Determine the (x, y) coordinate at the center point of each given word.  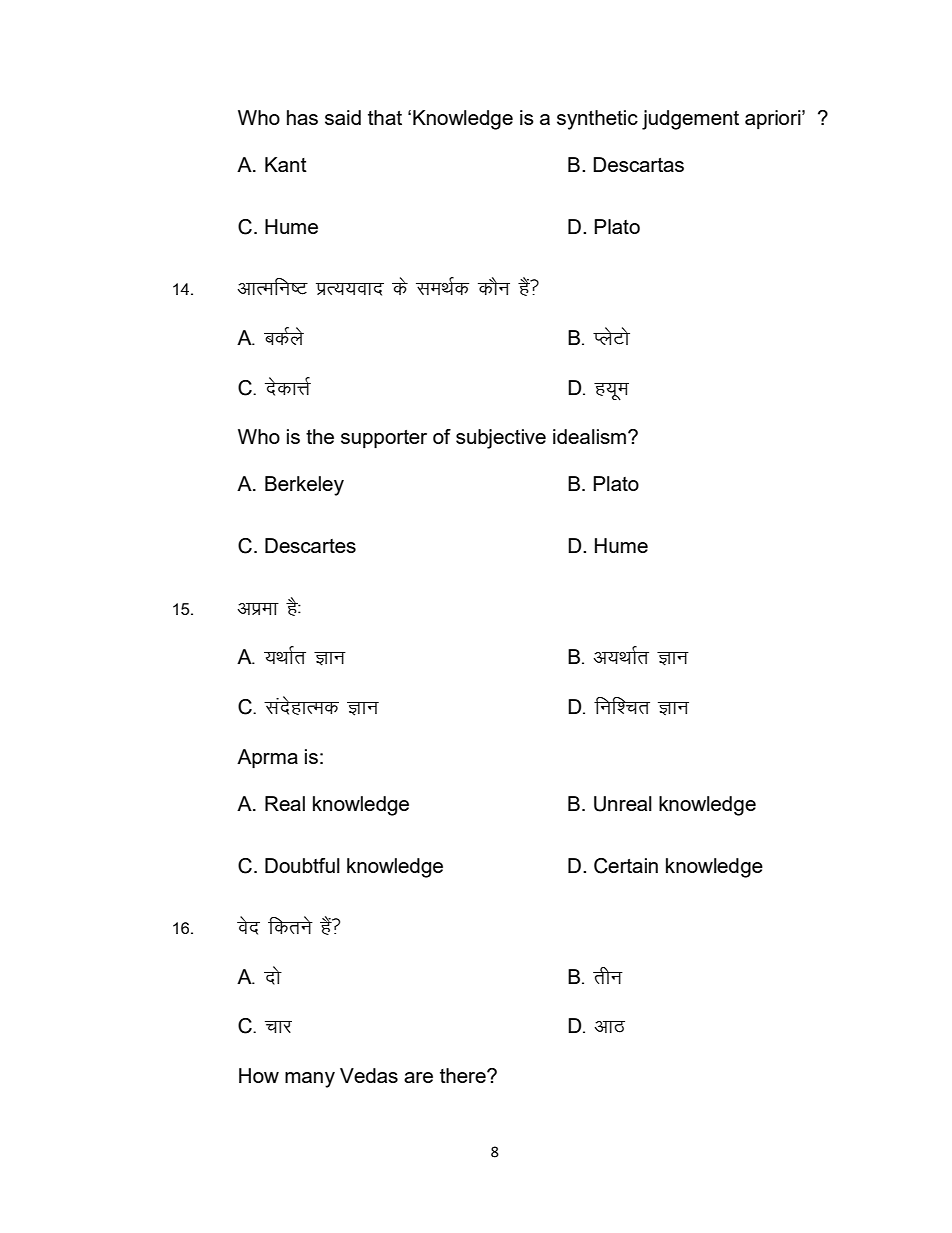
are (418, 1077)
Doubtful (302, 865)
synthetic (597, 120)
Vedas (369, 1075)
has (302, 117)
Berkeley (304, 486)
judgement (690, 120)
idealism (591, 436)
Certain (626, 866)
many (310, 1080)
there (464, 1075)
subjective (501, 439)
